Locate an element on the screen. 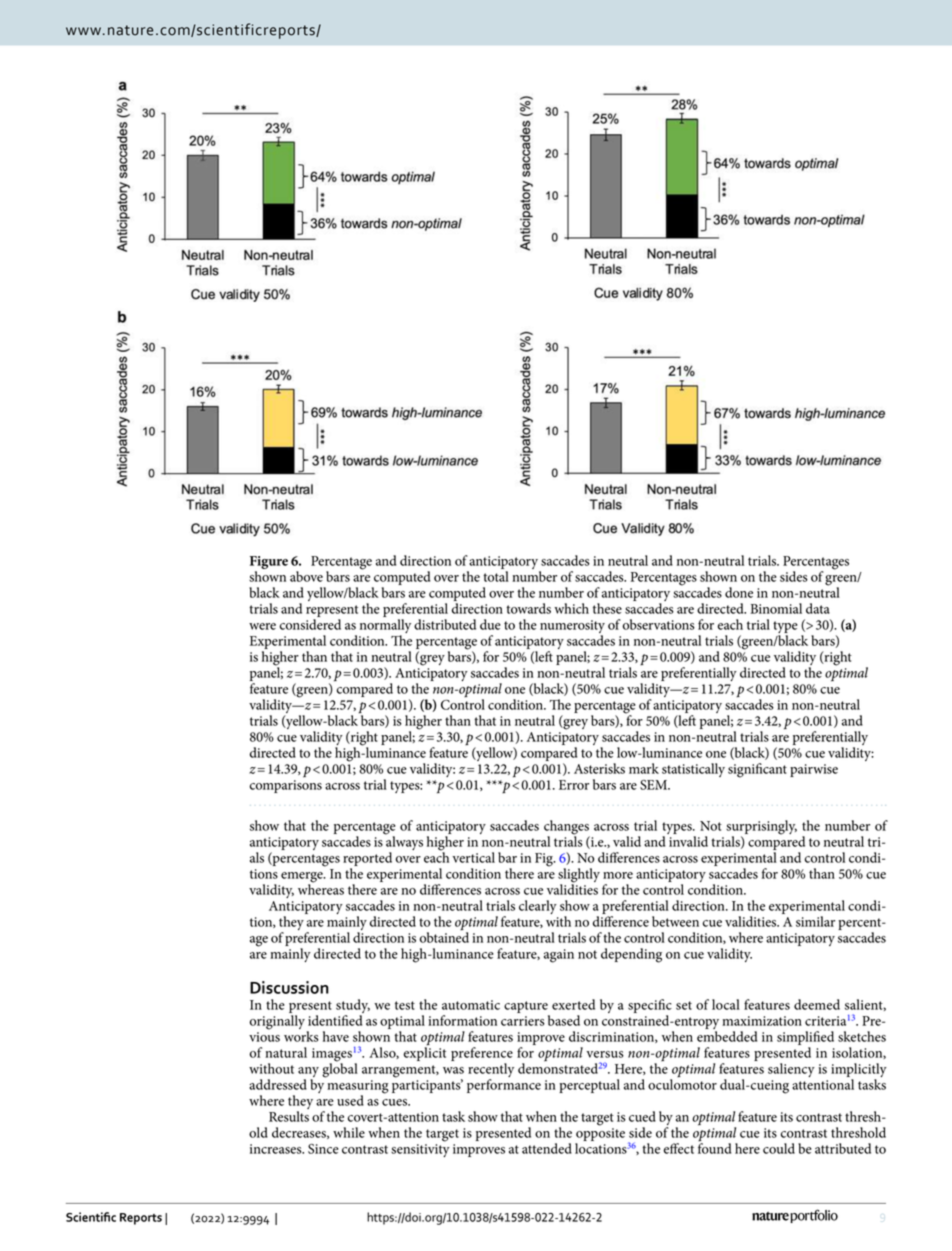 The image size is (952, 1251). slightly is located at coordinates (579, 876).
